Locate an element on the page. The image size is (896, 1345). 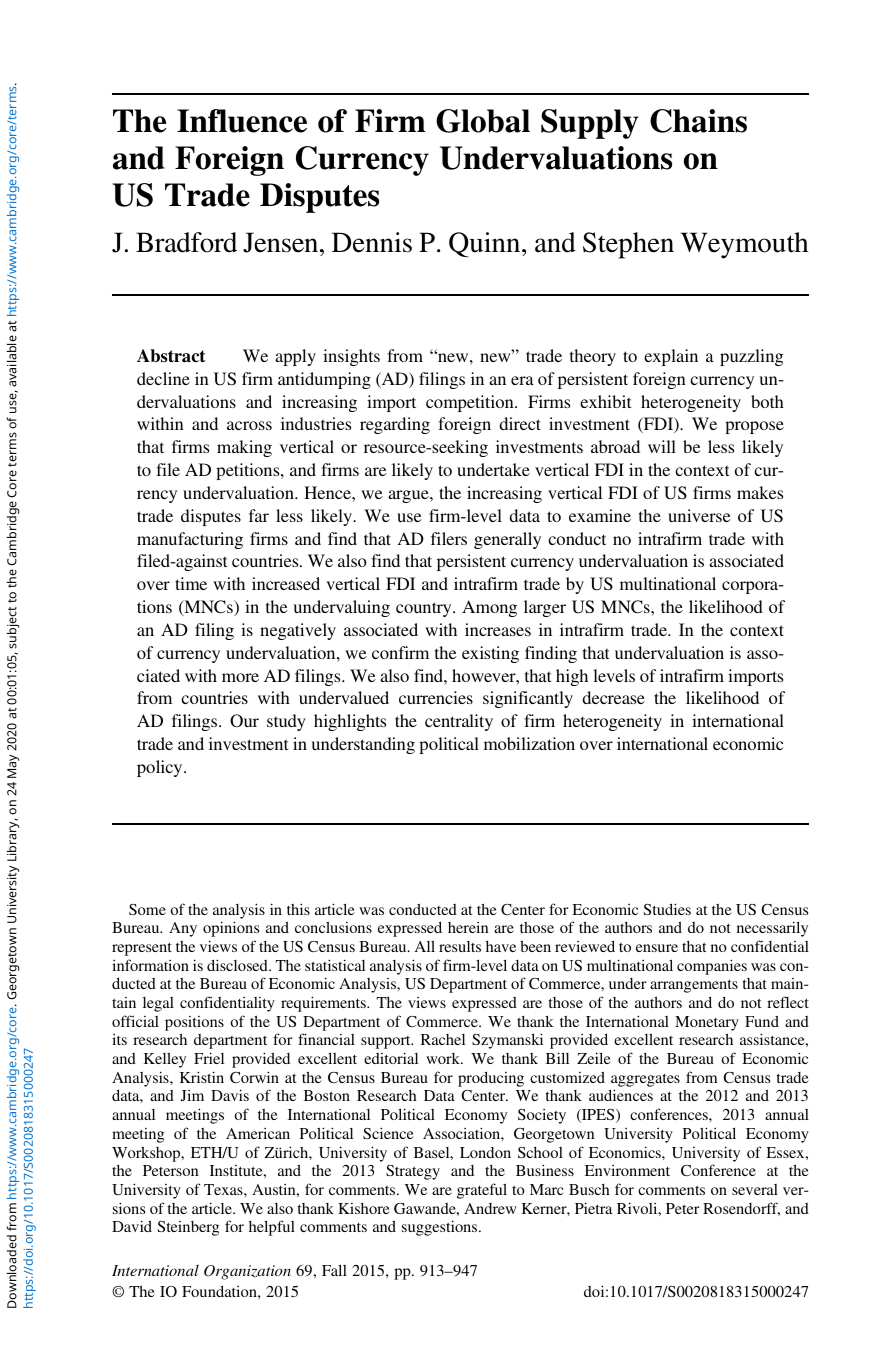
universe is located at coordinates (699, 515).
